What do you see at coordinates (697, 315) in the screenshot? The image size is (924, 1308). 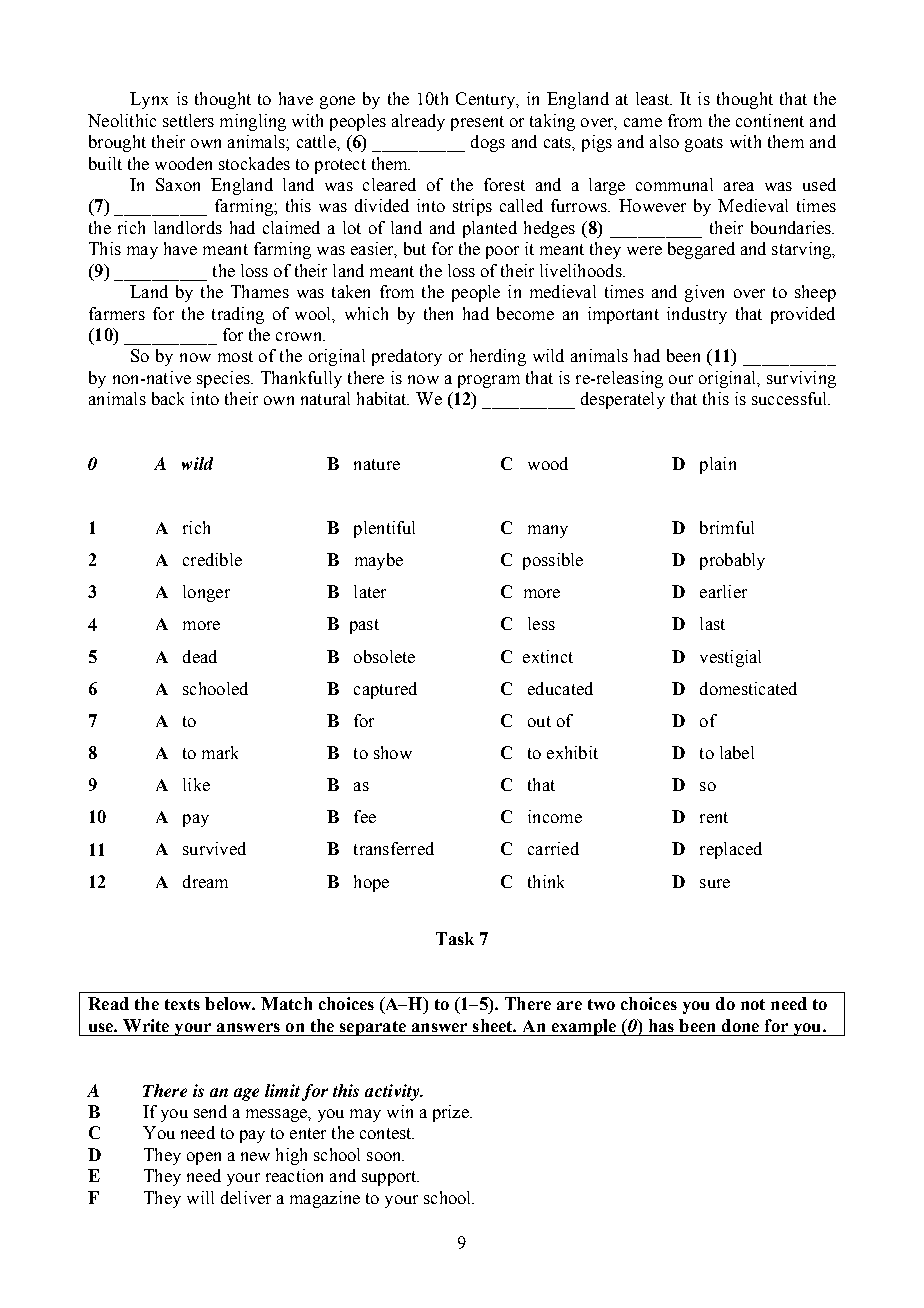 I see `industry` at bounding box center [697, 315].
